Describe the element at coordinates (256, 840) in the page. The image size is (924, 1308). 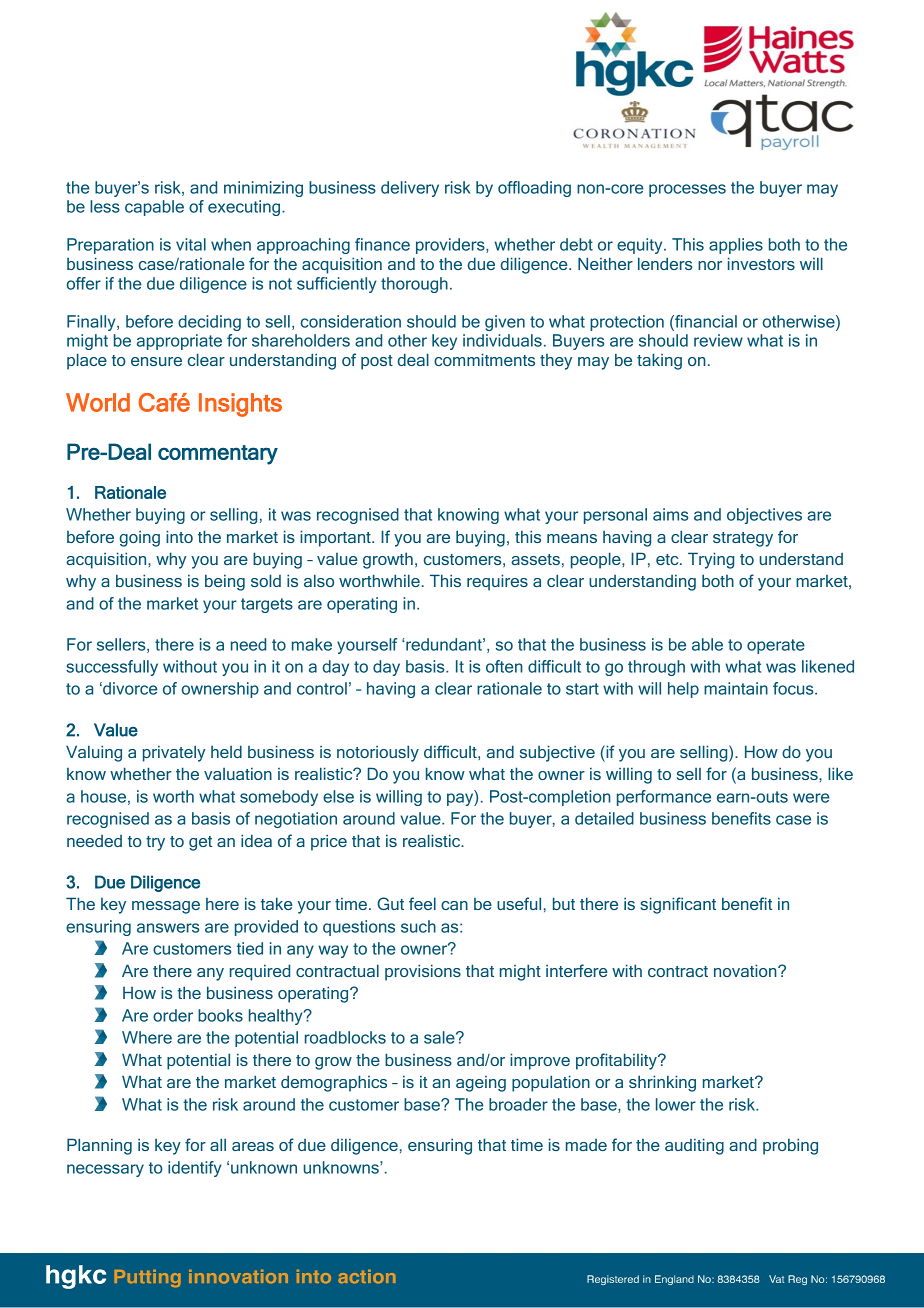
I see `idea` at that location.
